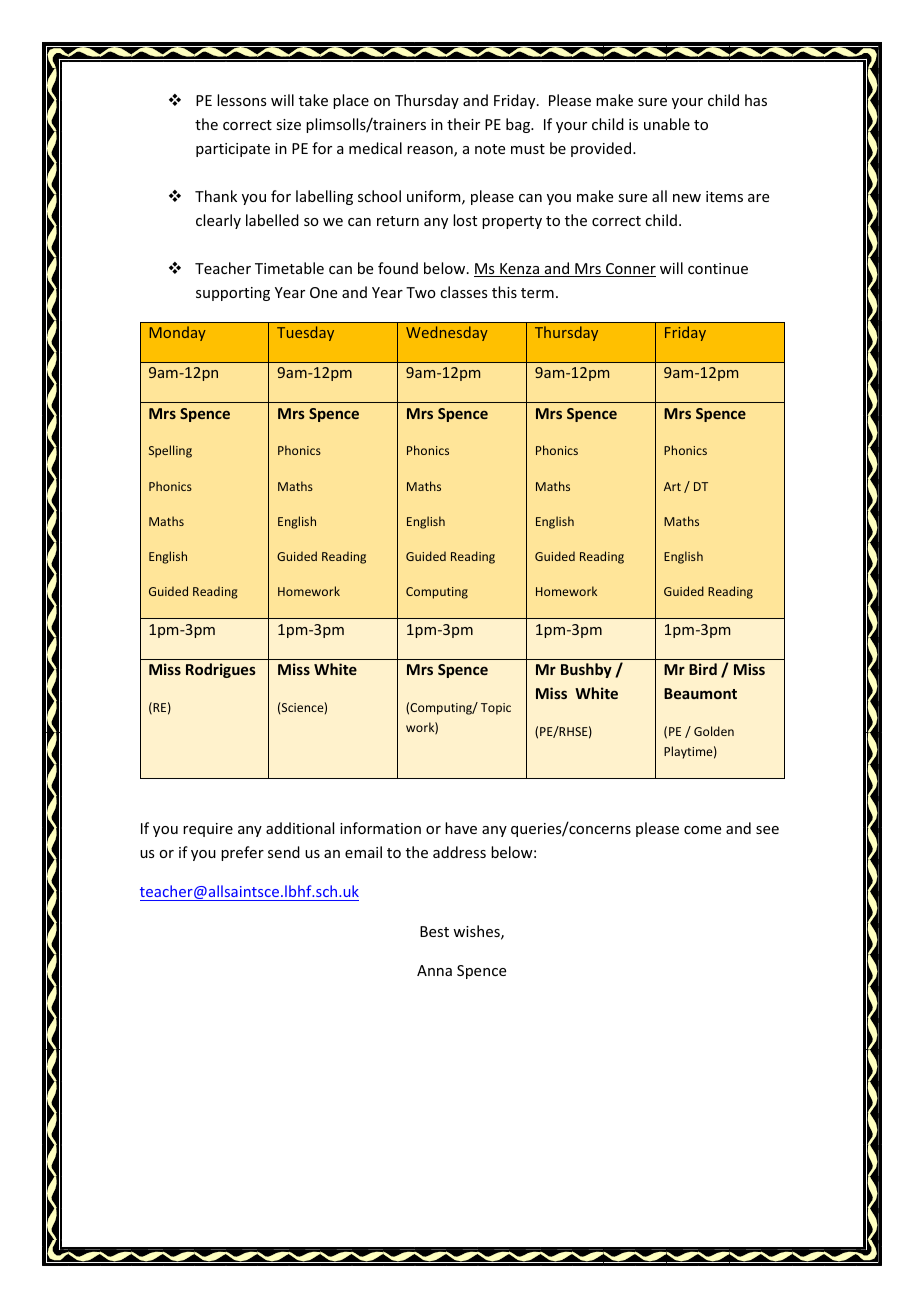 This screenshot has width=924, height=1308. What do you see at coordinates (170, 451) in the screenshot?
I see `Spelling` at bounding box center [170, 451].
